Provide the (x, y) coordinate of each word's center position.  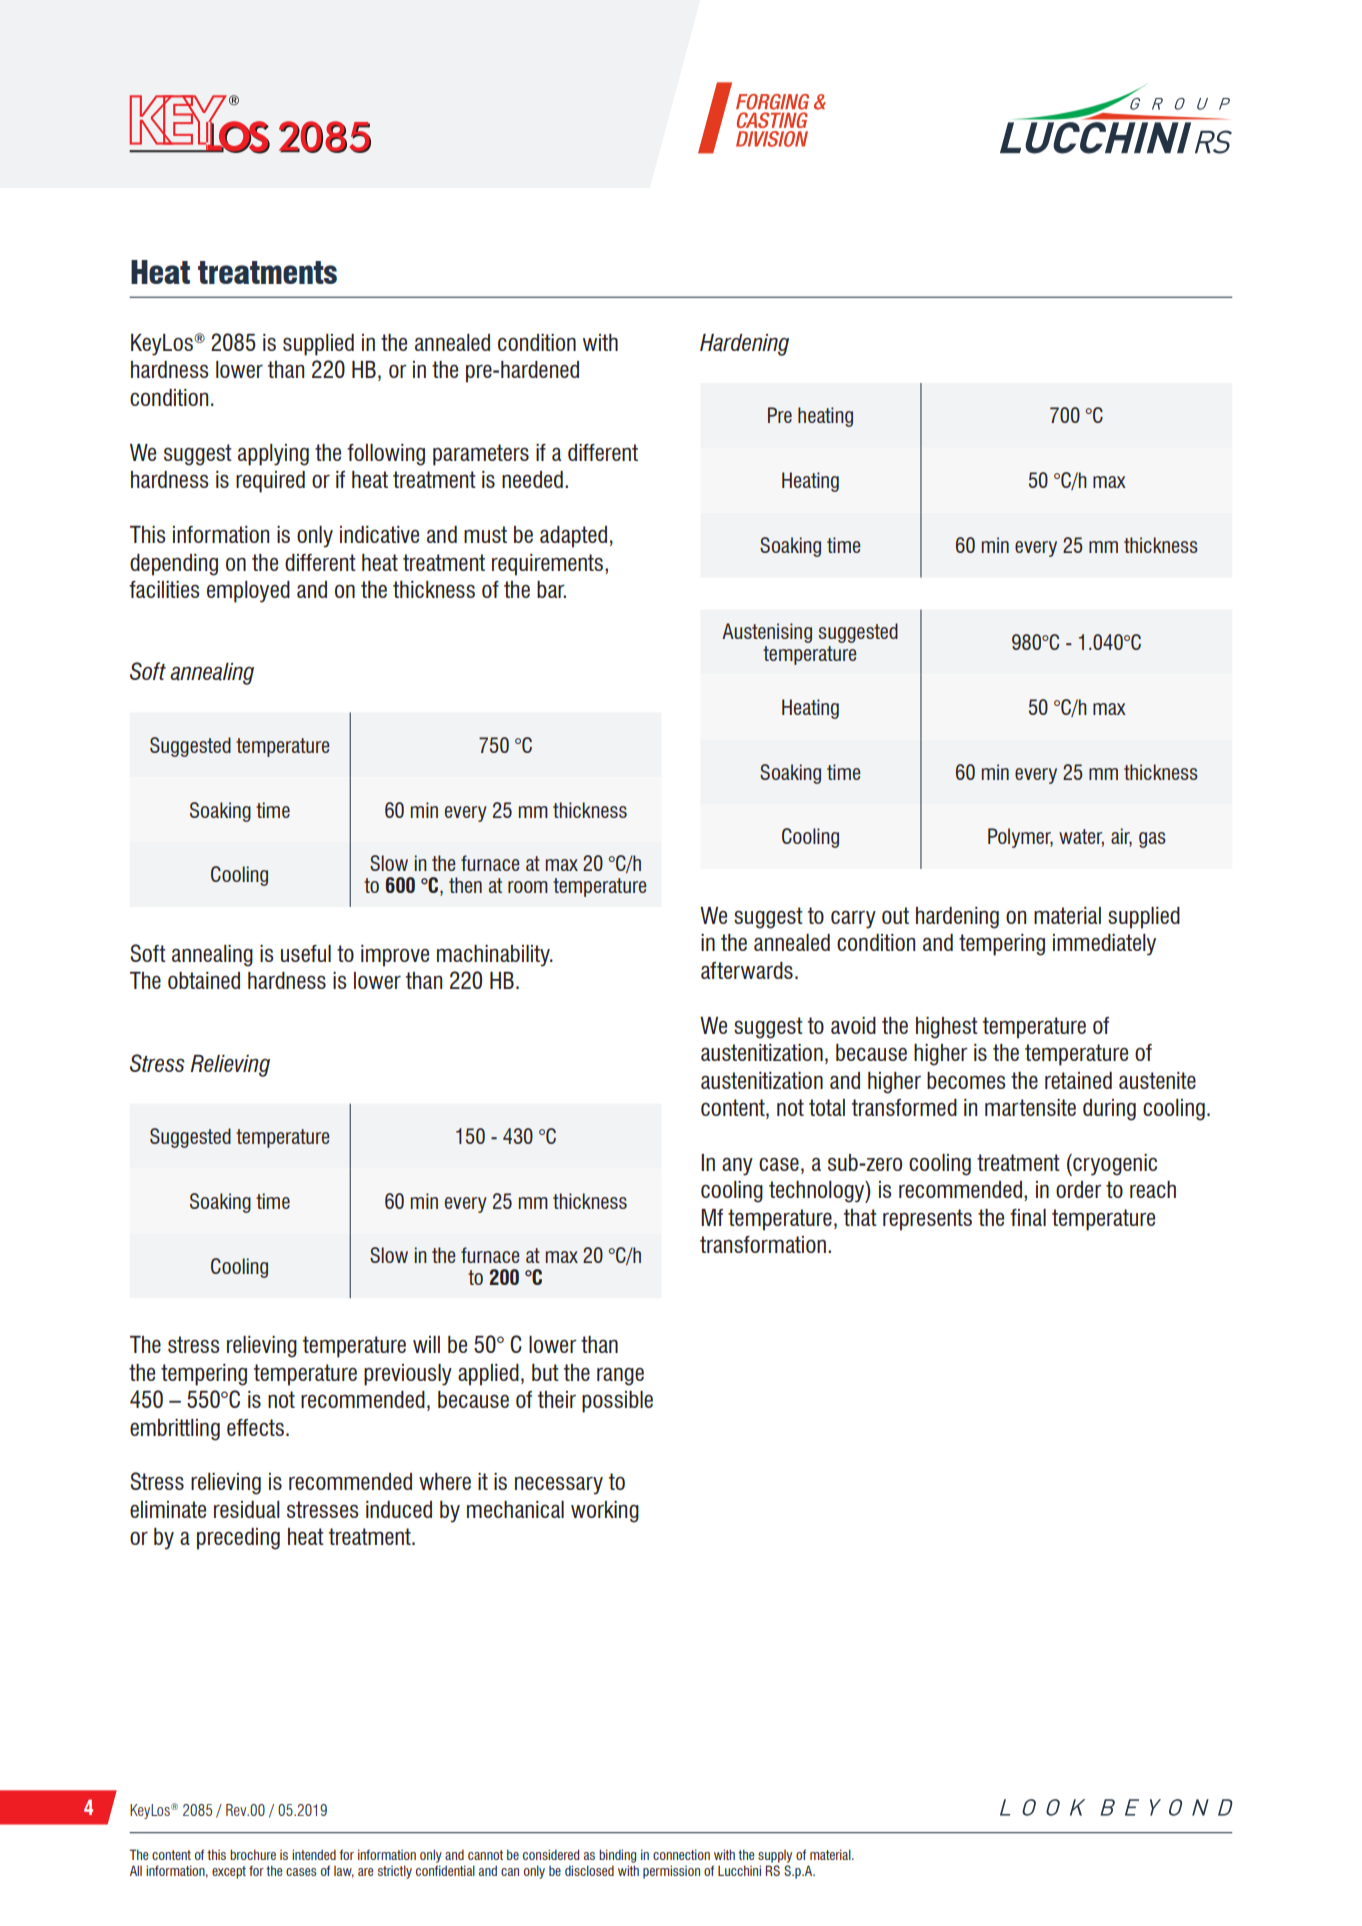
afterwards (747, 970)
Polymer (1020, 838)
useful (306, 953)
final (1028, 1217)
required (270, 482)
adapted (573, 537)
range (620, 1376)
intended (314, 1854)
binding (617, 1856)
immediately (1104, 945)
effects (255, 1427)
